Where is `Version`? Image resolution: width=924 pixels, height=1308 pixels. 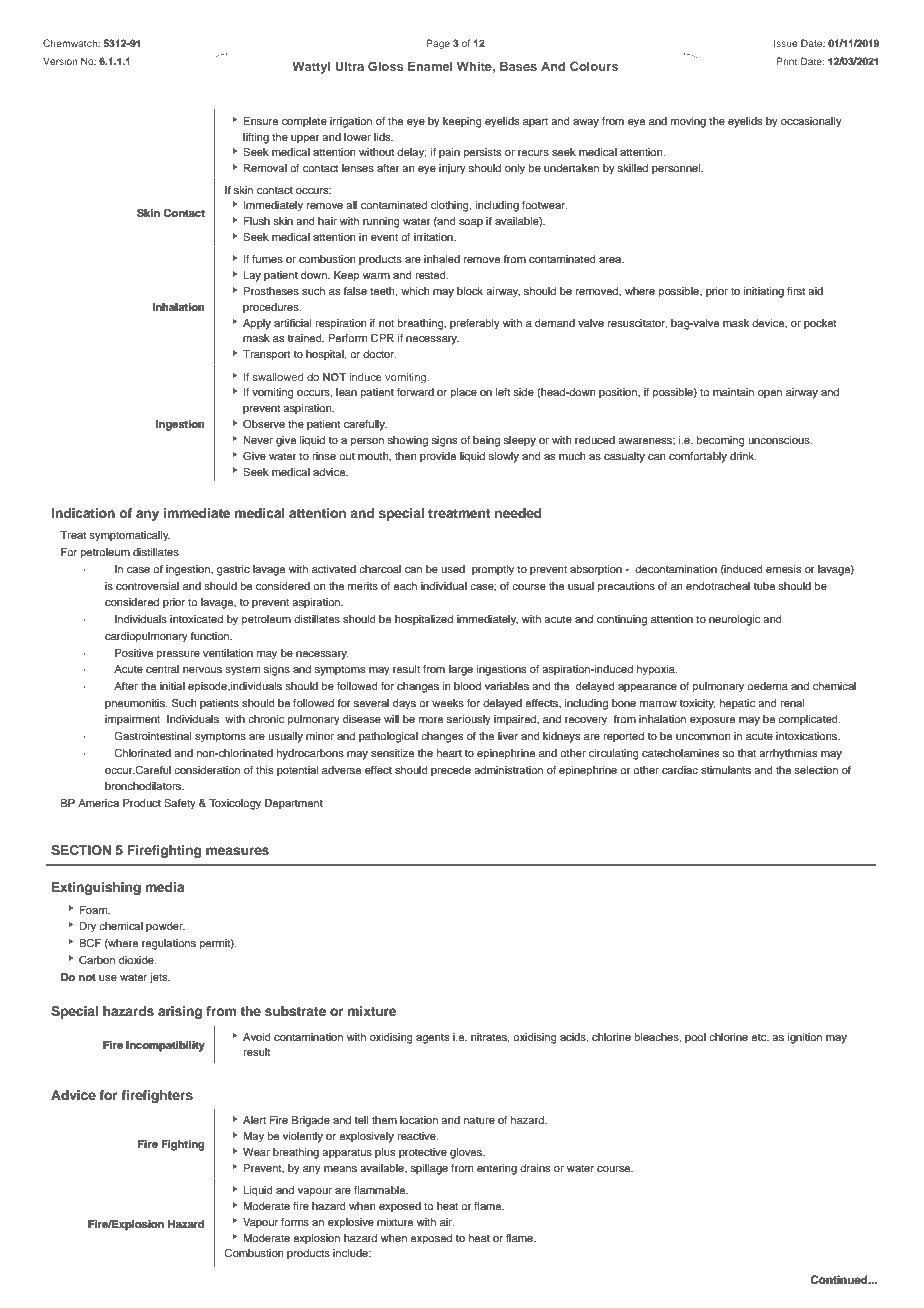 Version is located at coordinates (60, 61).
